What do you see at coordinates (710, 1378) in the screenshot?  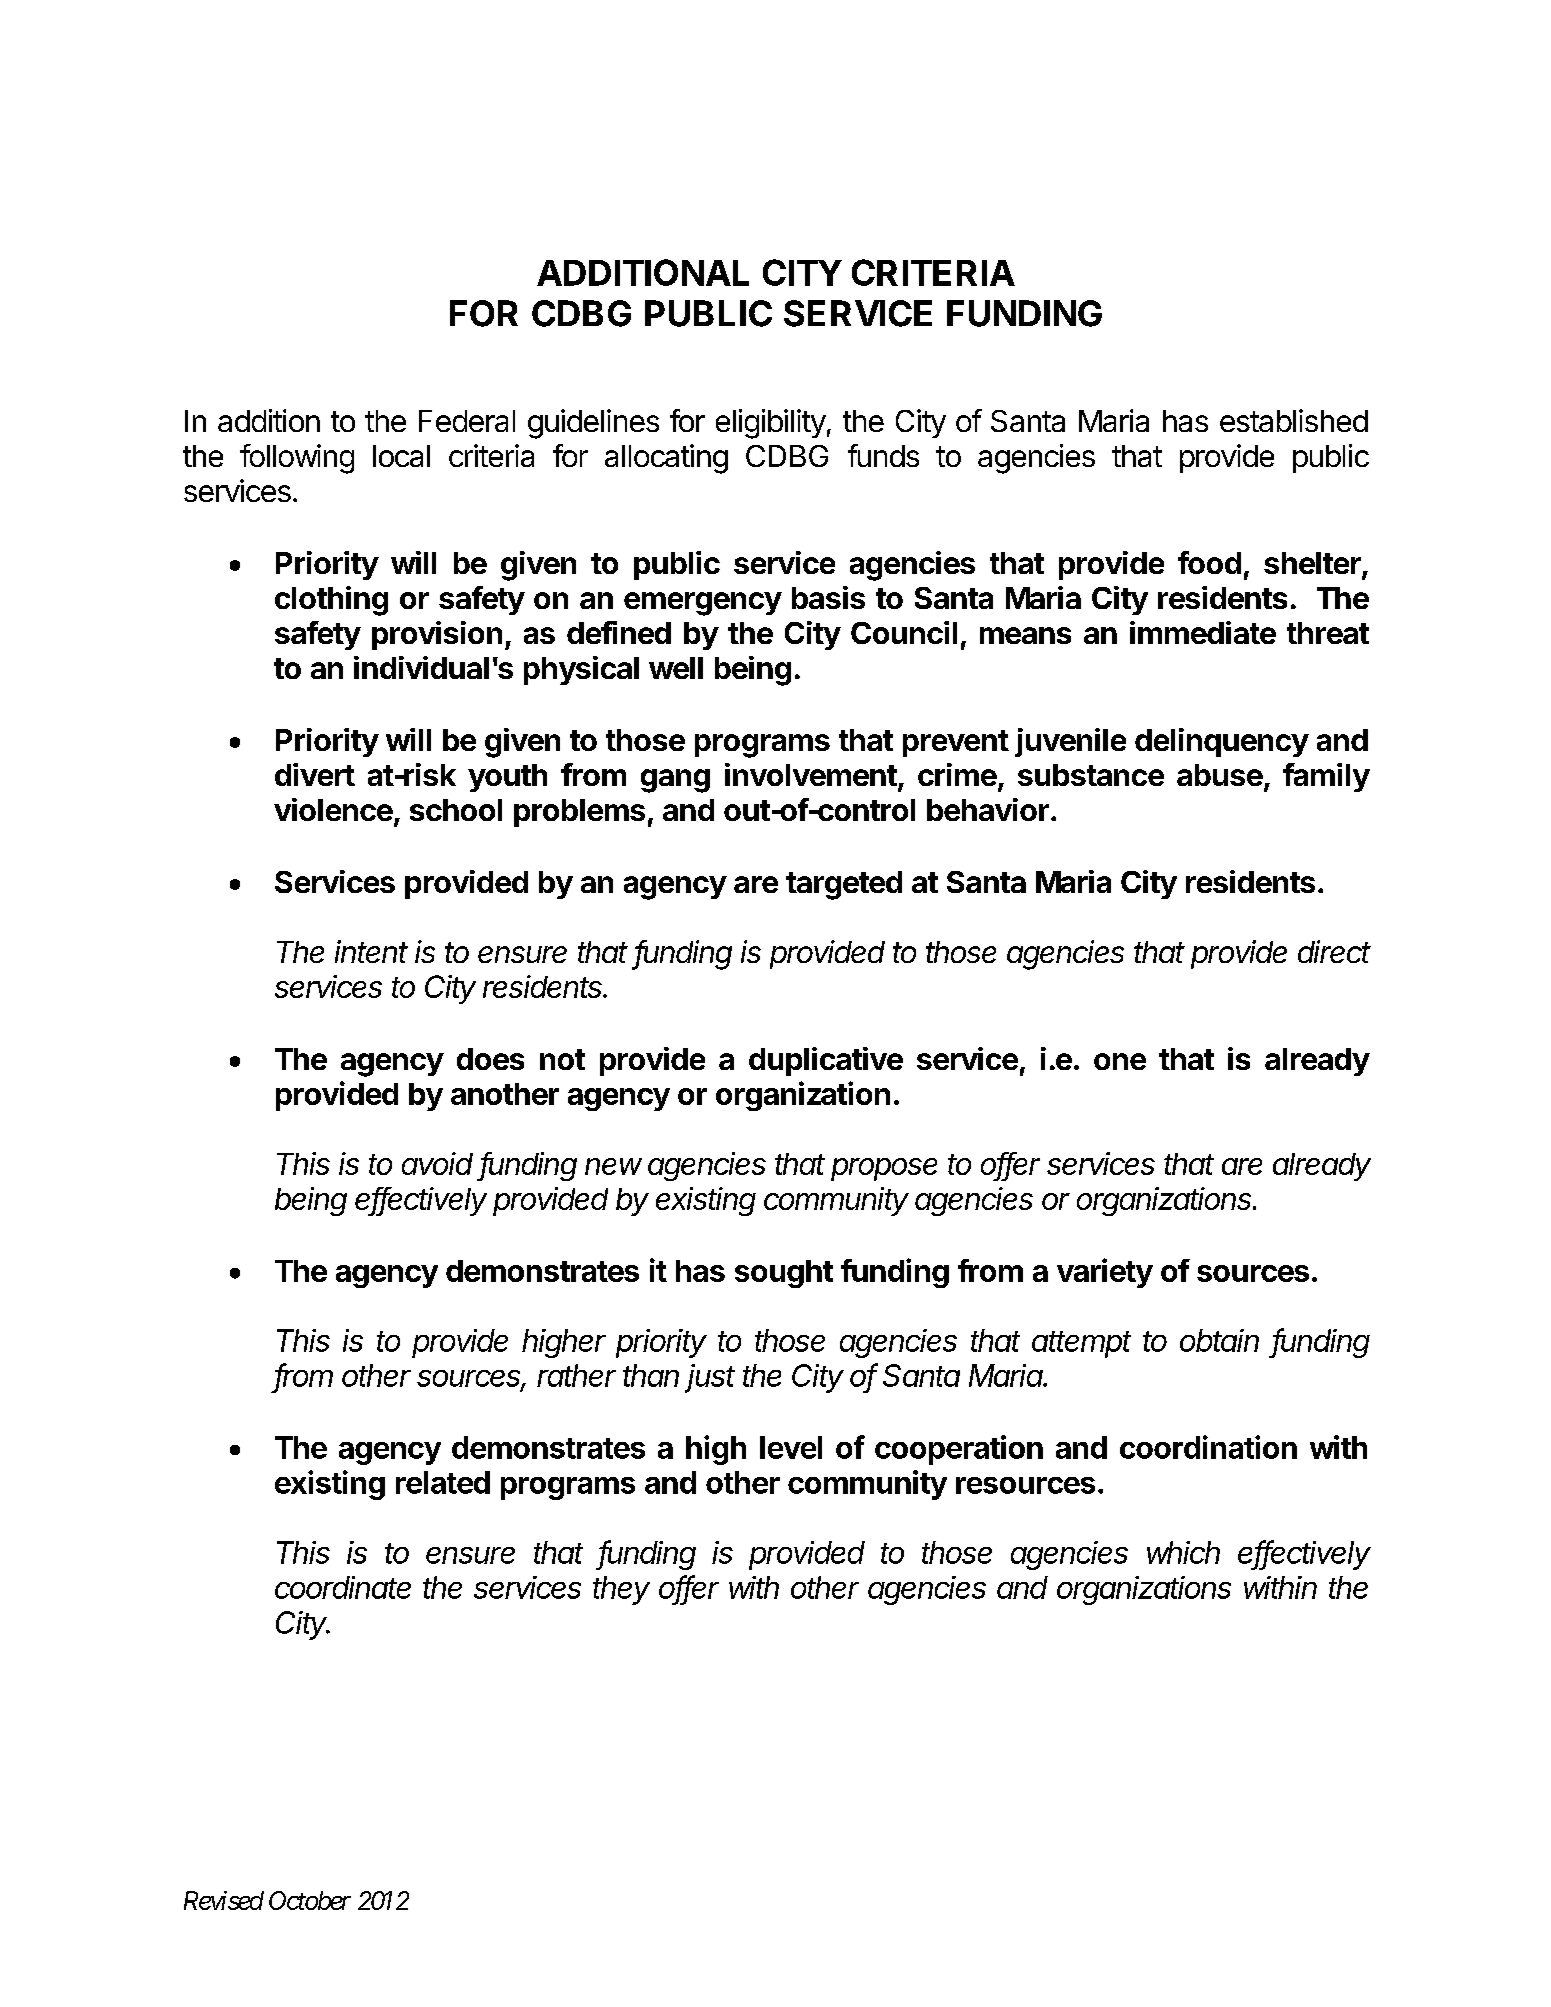 I see `just` at bounding box center [710, 1378].
